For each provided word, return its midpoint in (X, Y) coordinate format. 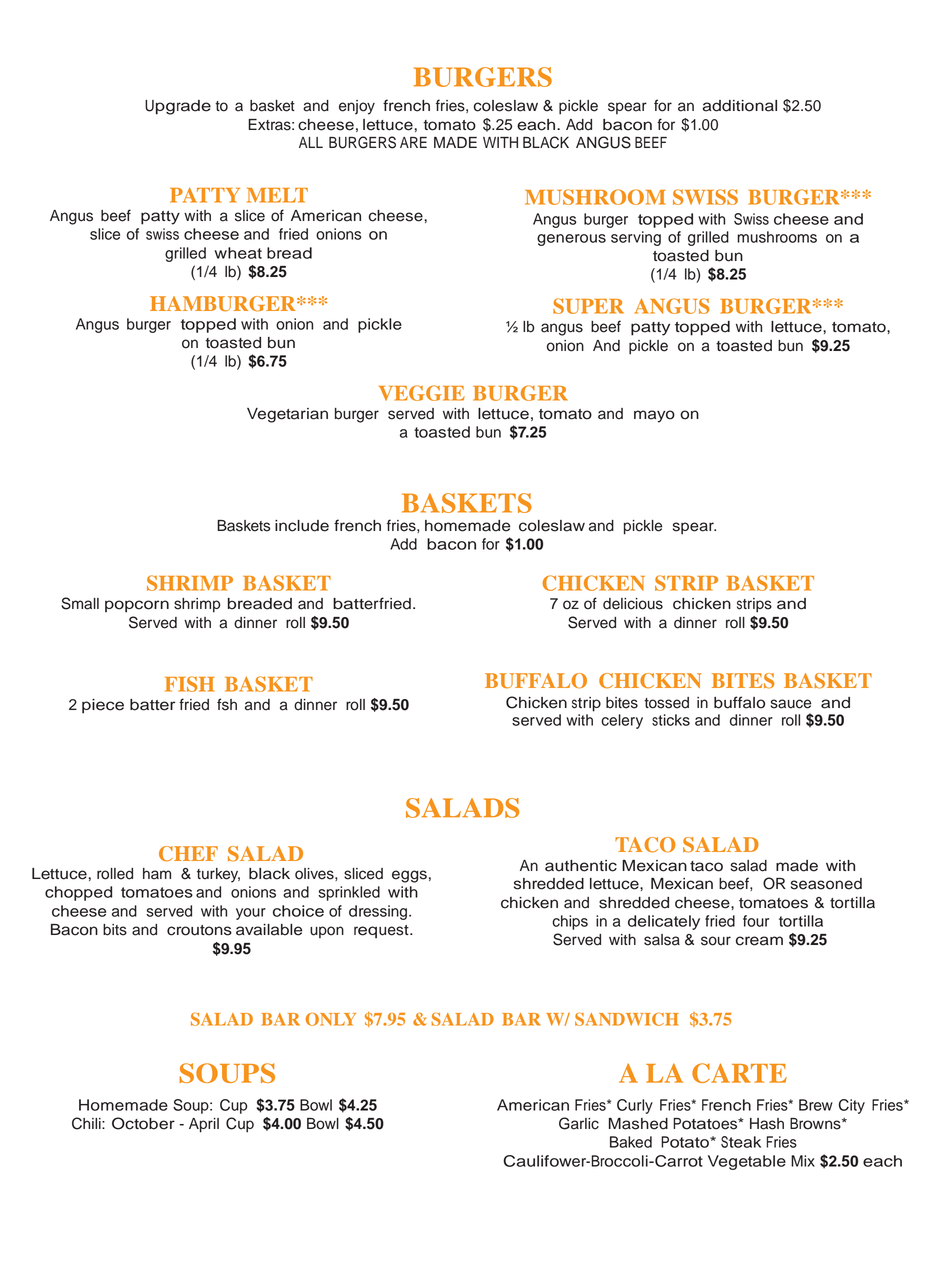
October (143, 1123)
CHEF (188, 854)
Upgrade (178, 107)
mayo (654, 416)
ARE (413, 142)
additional (740, 106)
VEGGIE (422, 393)
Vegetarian (287, 415)
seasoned (826, 884)
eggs (409, 876)
